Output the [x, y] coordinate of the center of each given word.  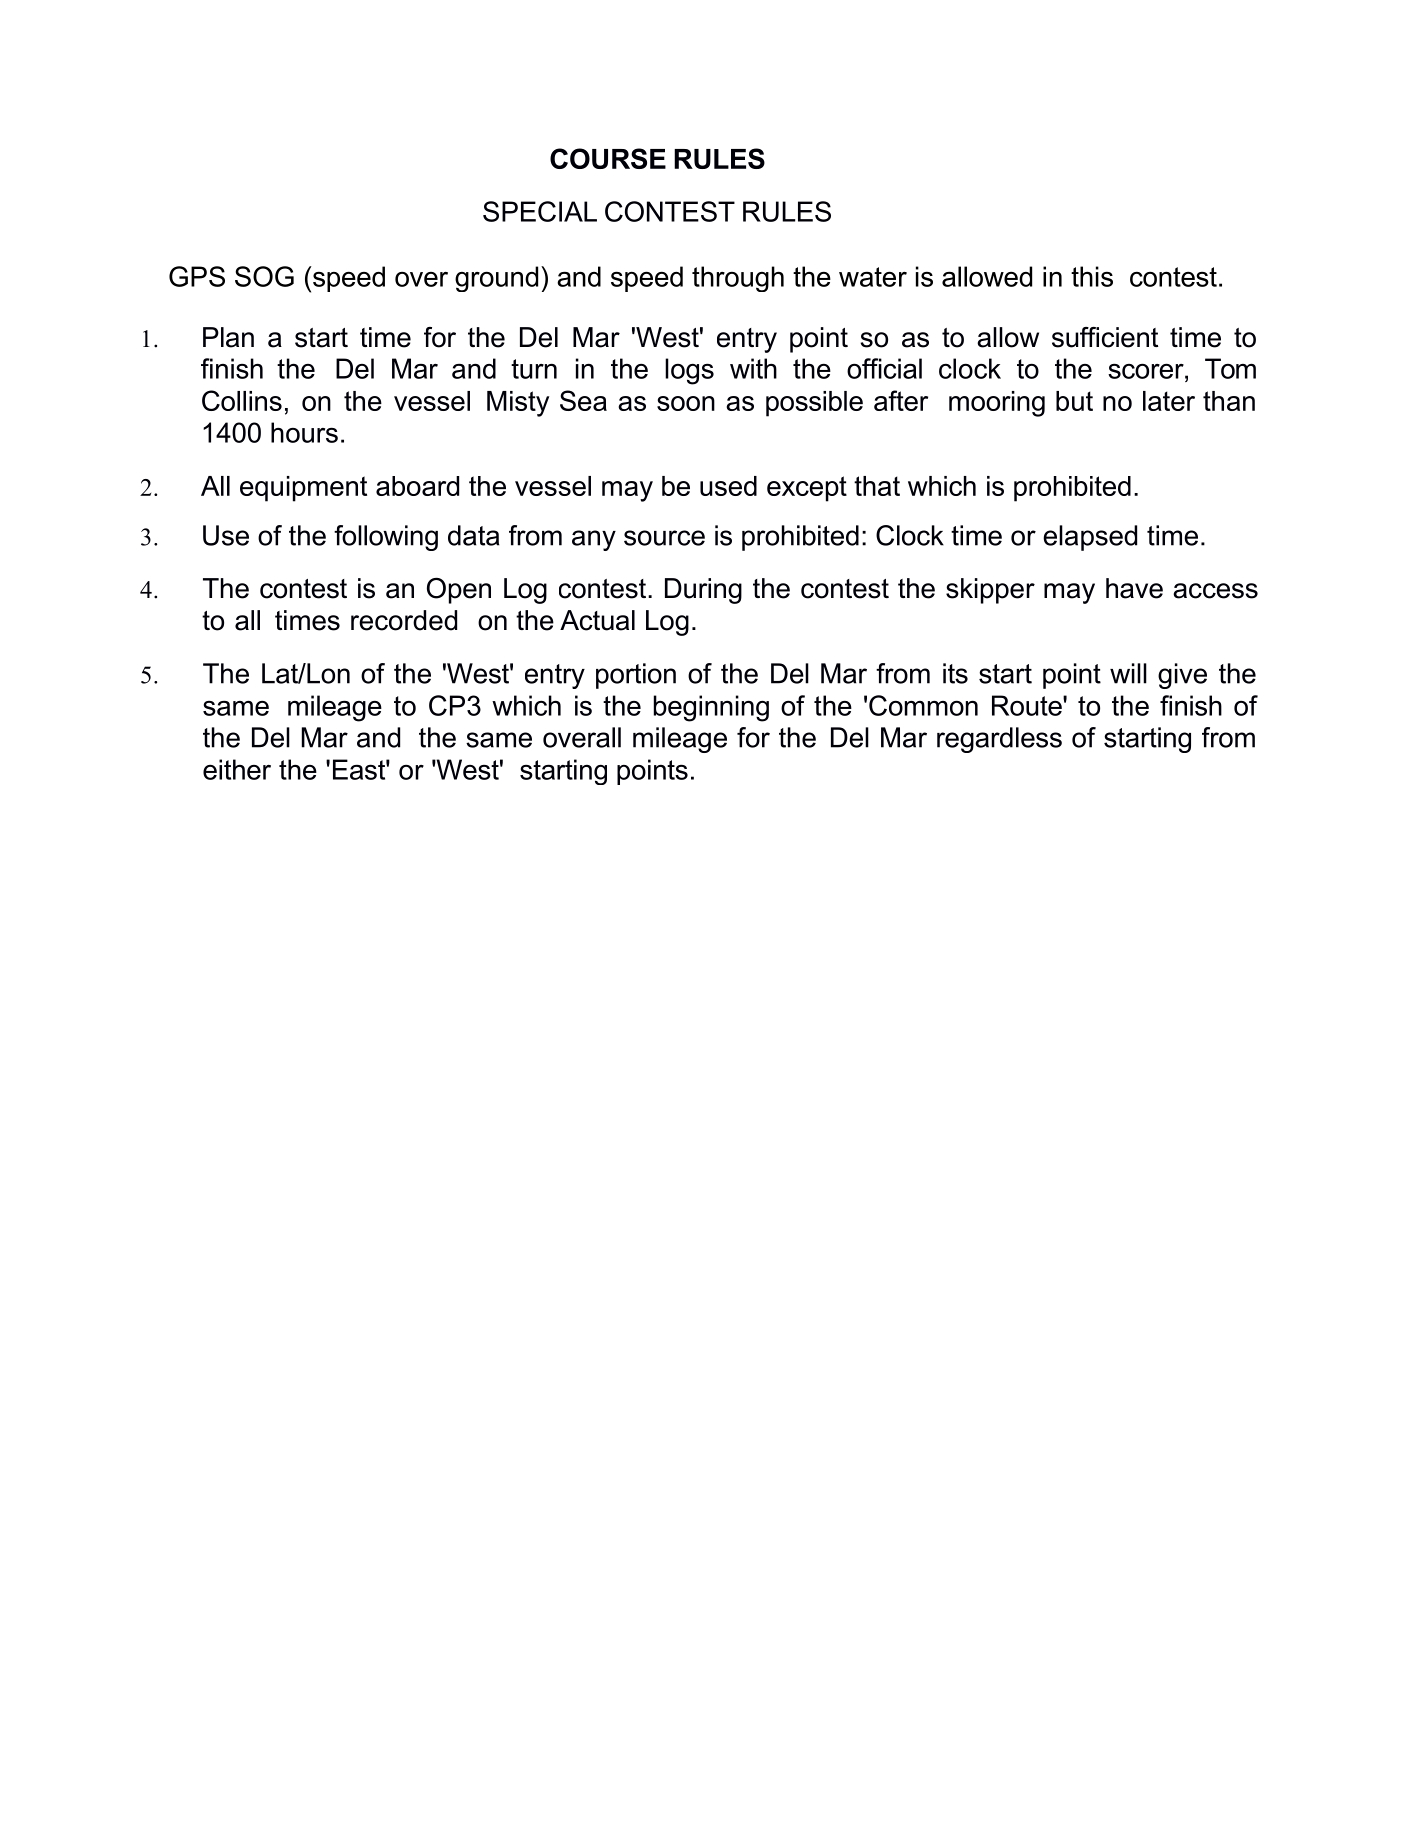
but [1074, 401]
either [237, 769]
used [728, 486]
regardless [999, 740]
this [1092, 276]
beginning [711, 708]
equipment [303, 489]
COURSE [608, 158]
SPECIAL [540, 211]
